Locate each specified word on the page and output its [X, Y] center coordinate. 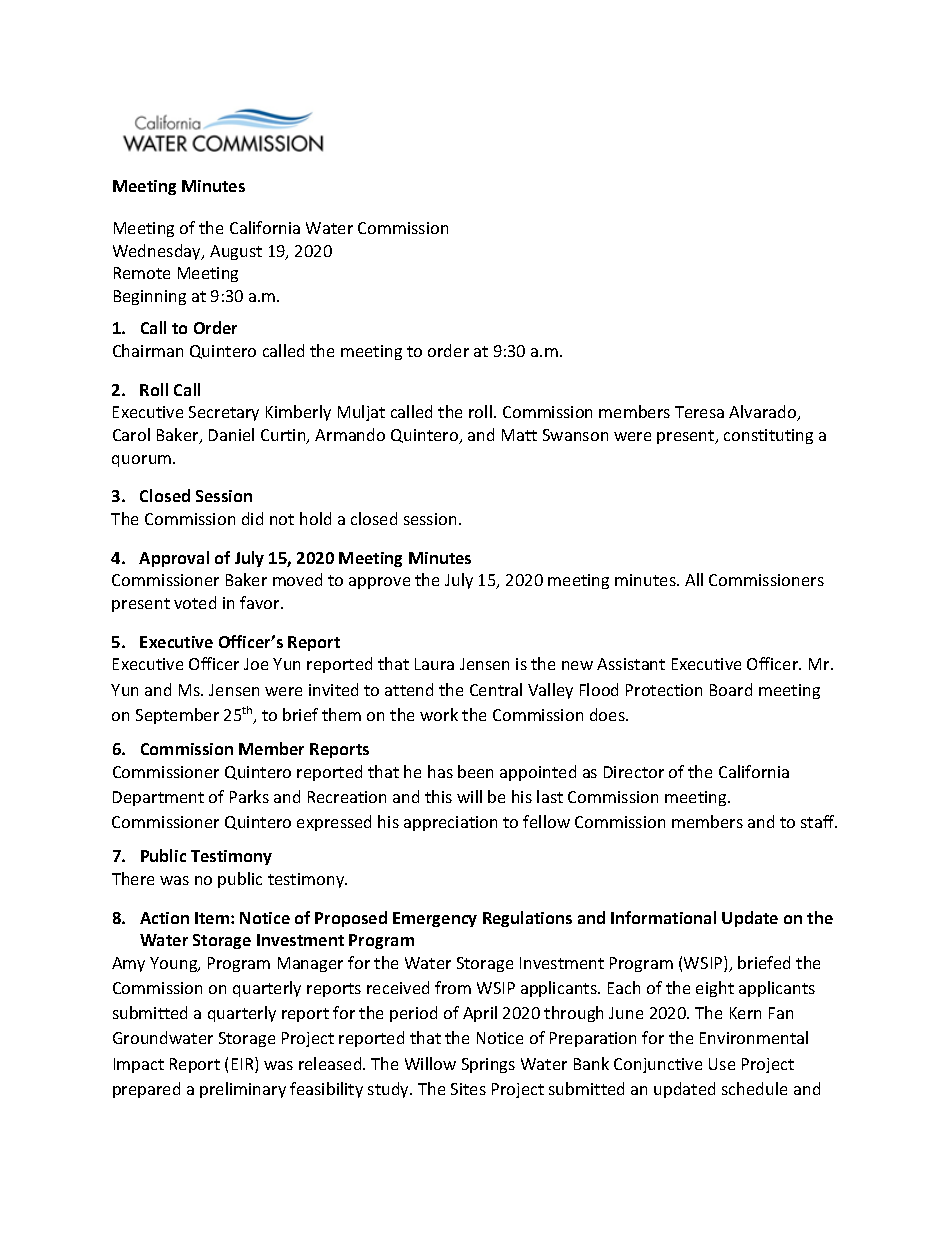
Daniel [231, 434]
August [236, 252]
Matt [519, 435]
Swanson [575, 435]
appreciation [450, 823]
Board [731, 689]
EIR [244, 1065]
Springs [488, 1065]
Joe [256, 664]
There [133, 878]
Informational [663, 917]
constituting [768, 436]
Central [496, 689]
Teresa [699, 412]
